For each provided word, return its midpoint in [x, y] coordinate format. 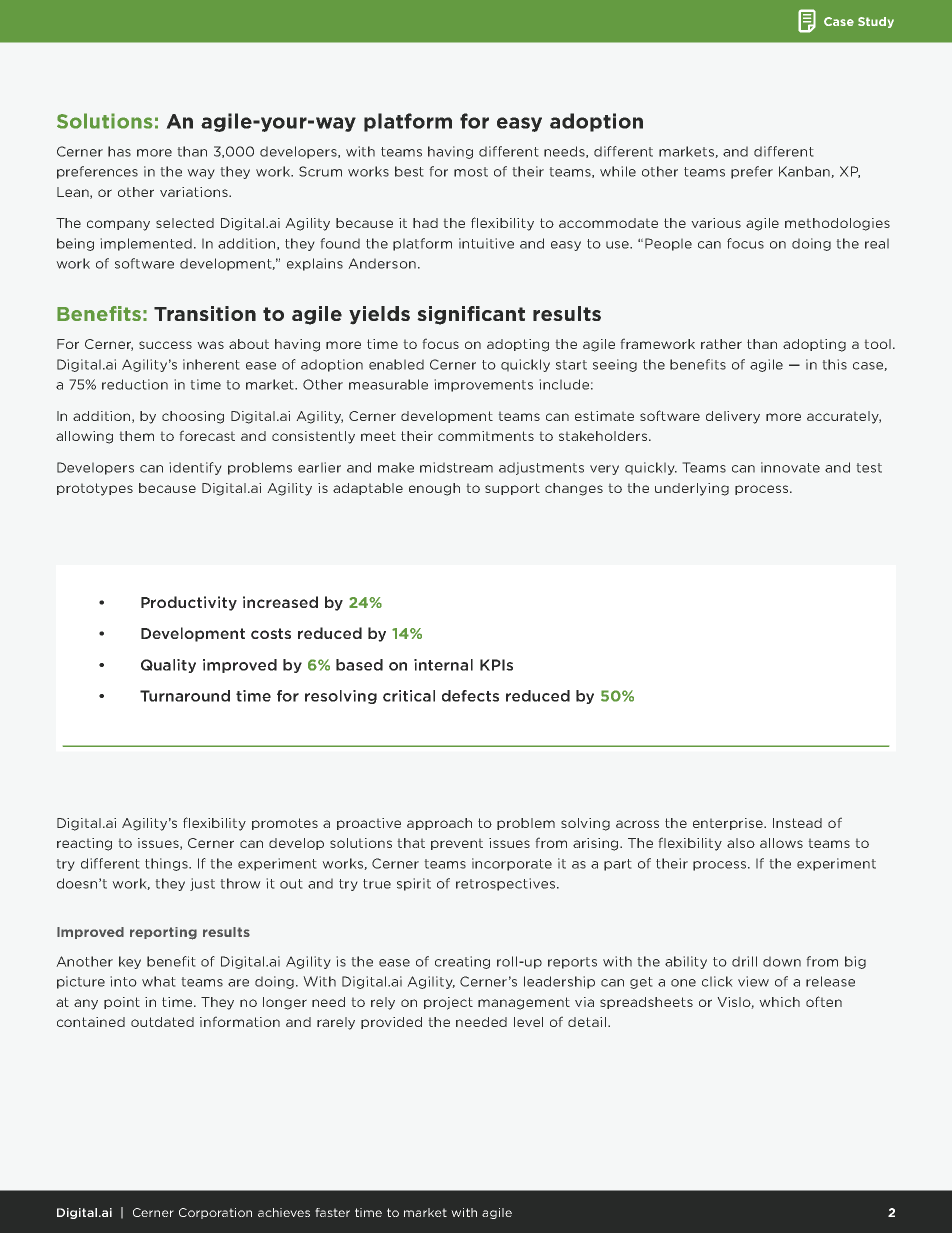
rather [721, 344]
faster [332, 1212]
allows [781, 843]
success [165, 345]
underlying [692, 489]
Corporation [215, 1213]
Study [876, 22]
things [167, 864]
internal [443, 665]
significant [471, 315]
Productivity [189, 603]
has [119, 151]
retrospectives [505, 884]
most [471, 172]
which [779, 1002]
